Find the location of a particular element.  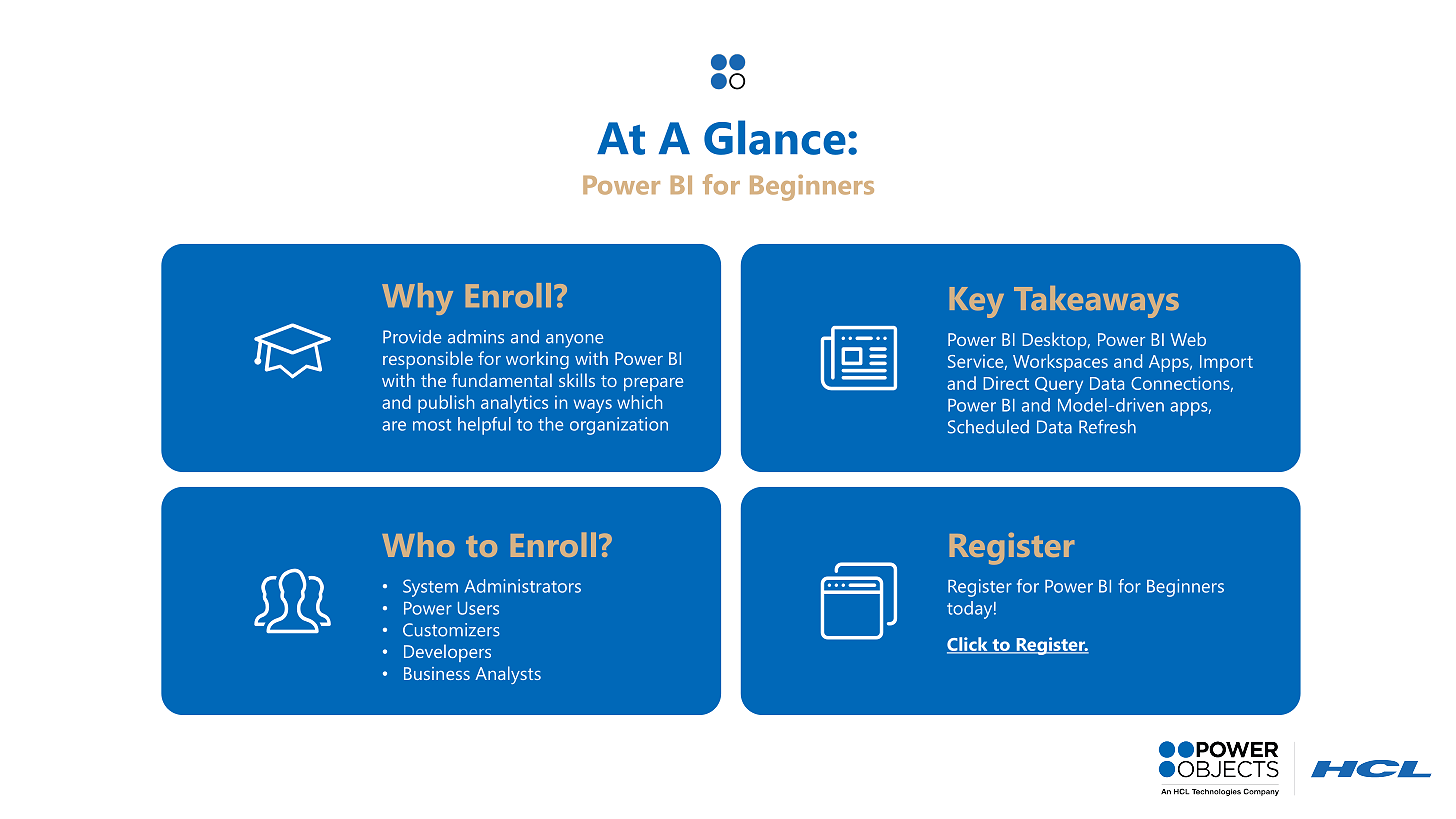

Glance is located at coordinates (775, 137).
